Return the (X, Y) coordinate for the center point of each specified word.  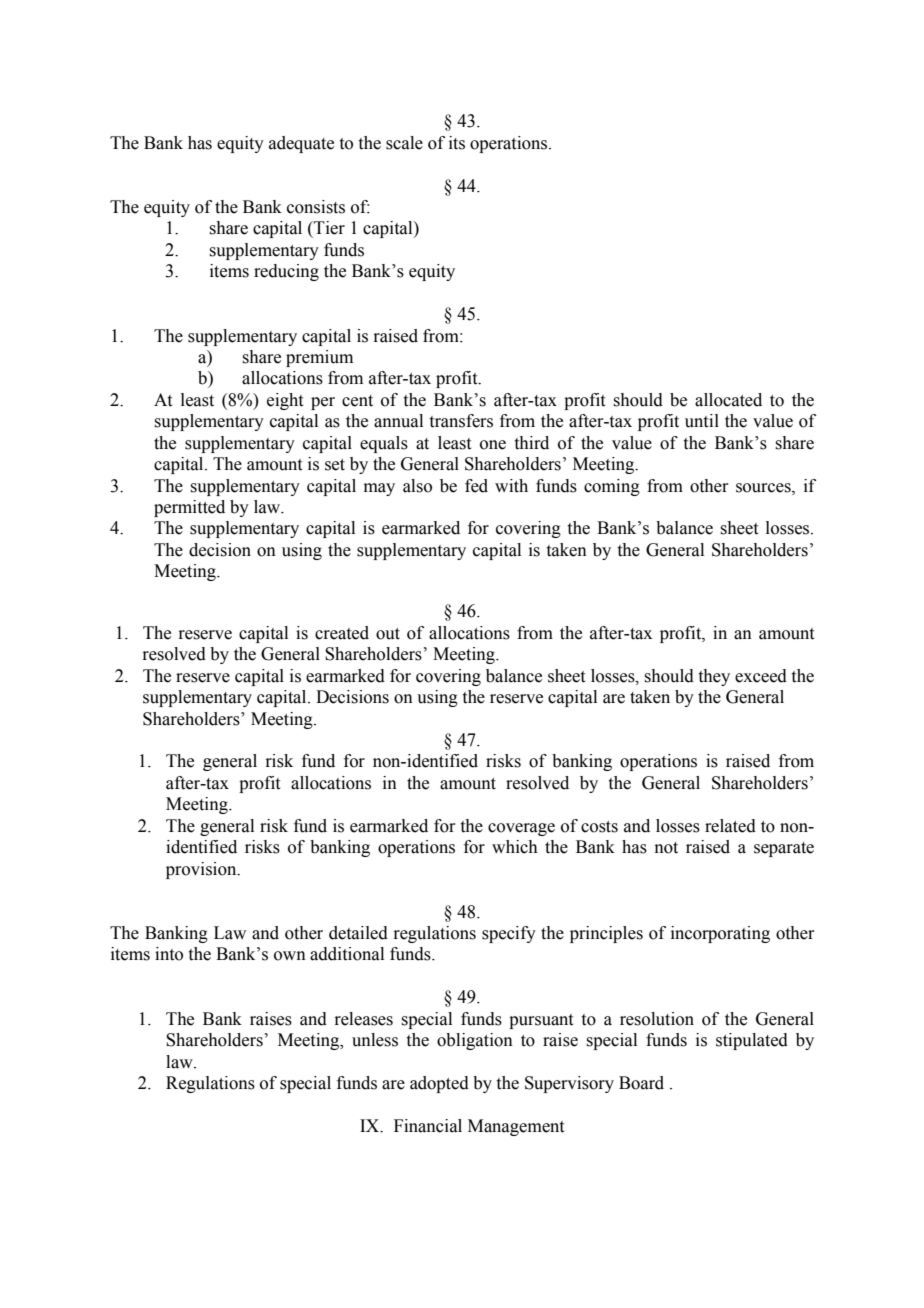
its (457, 143)
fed (476, 486)
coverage (521, 829)
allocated (728, 400)
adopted (439, 1084)
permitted (189, 508)
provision (202, 870)
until (702, 421)
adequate (301, 144)
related (730, 826)
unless (375, 1040)
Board (641, 1083)
